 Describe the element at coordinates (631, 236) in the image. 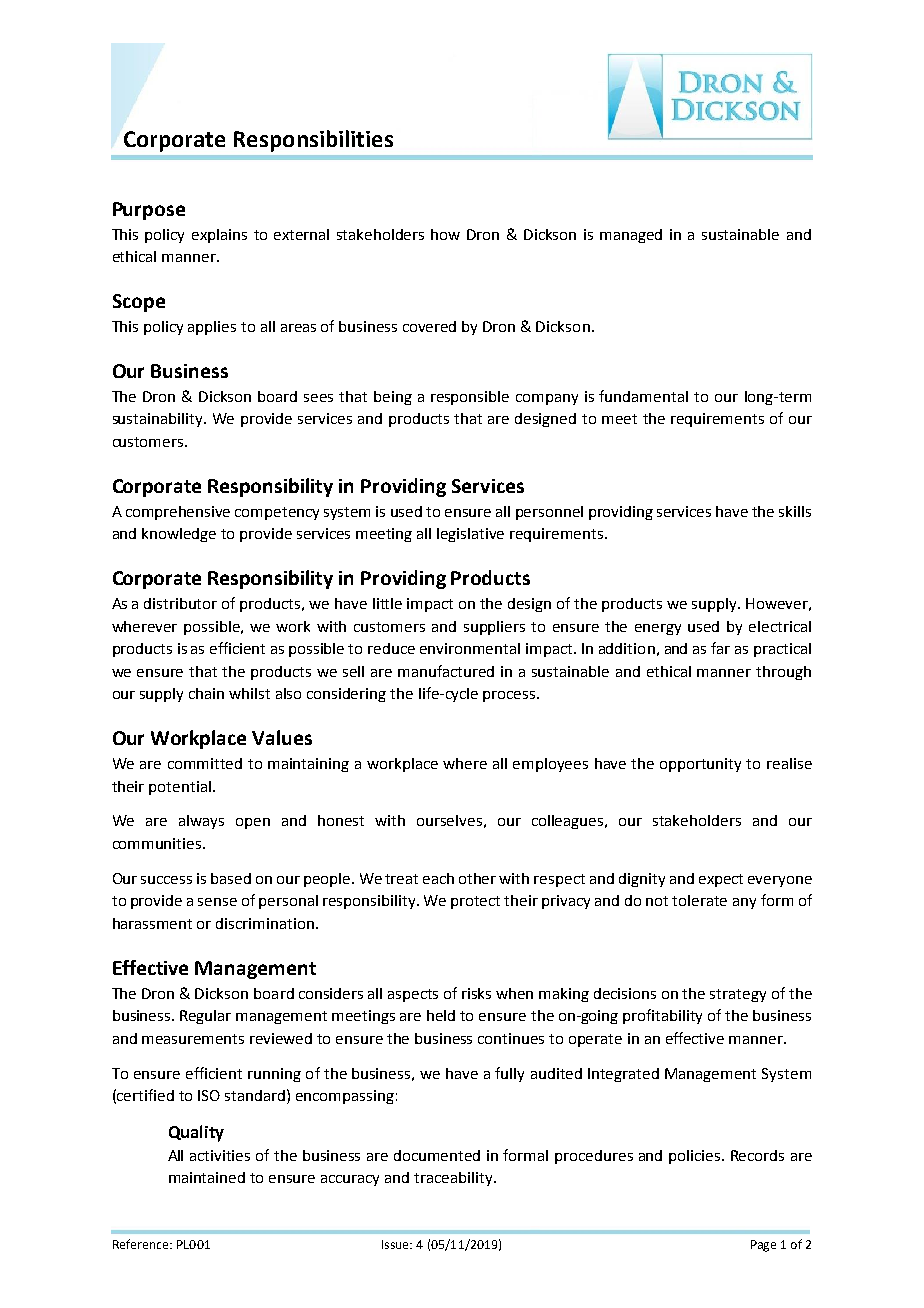

I see `managed` at that location.
